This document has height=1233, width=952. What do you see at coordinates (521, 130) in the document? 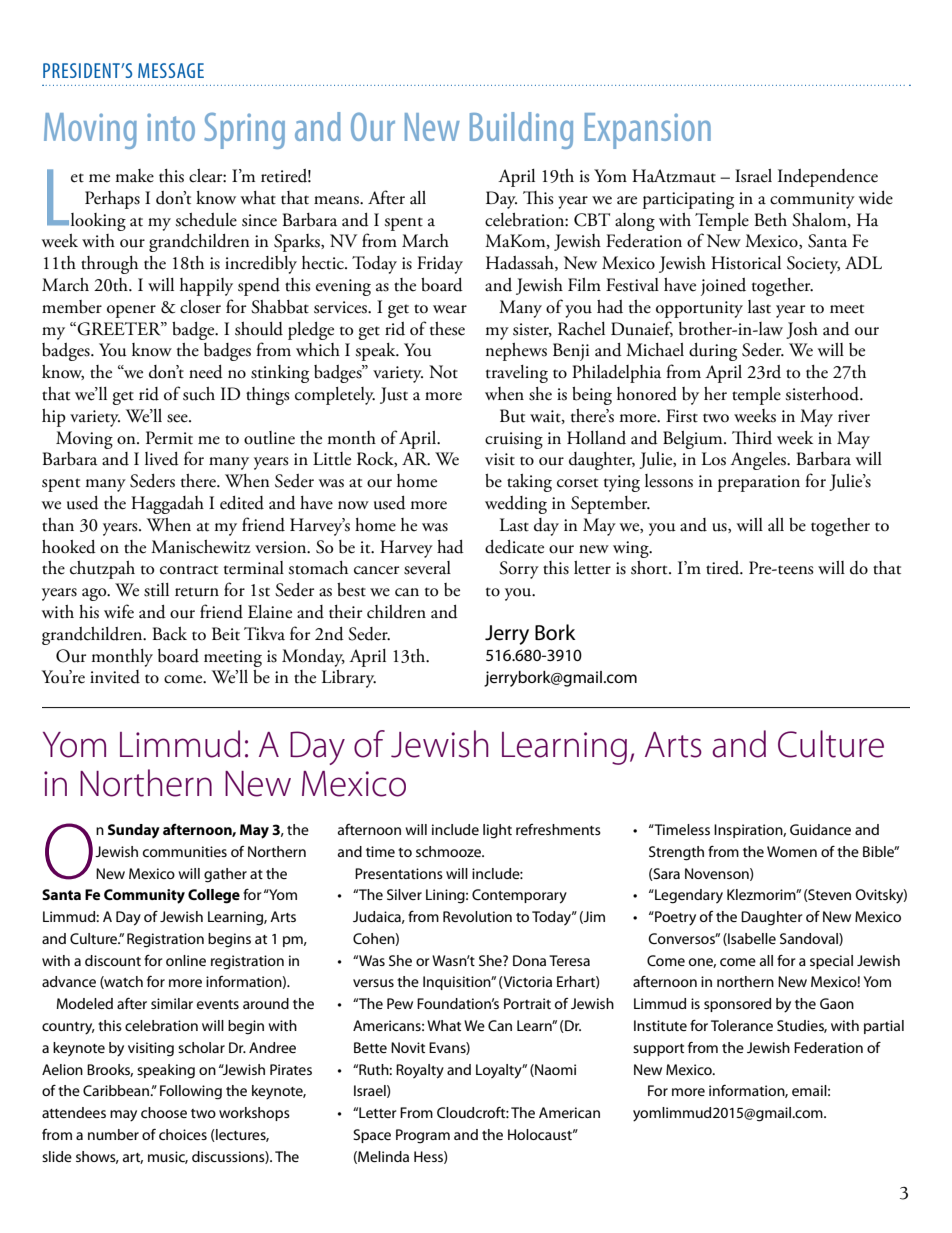
I see `Building` at bounding box center [521, 130].
